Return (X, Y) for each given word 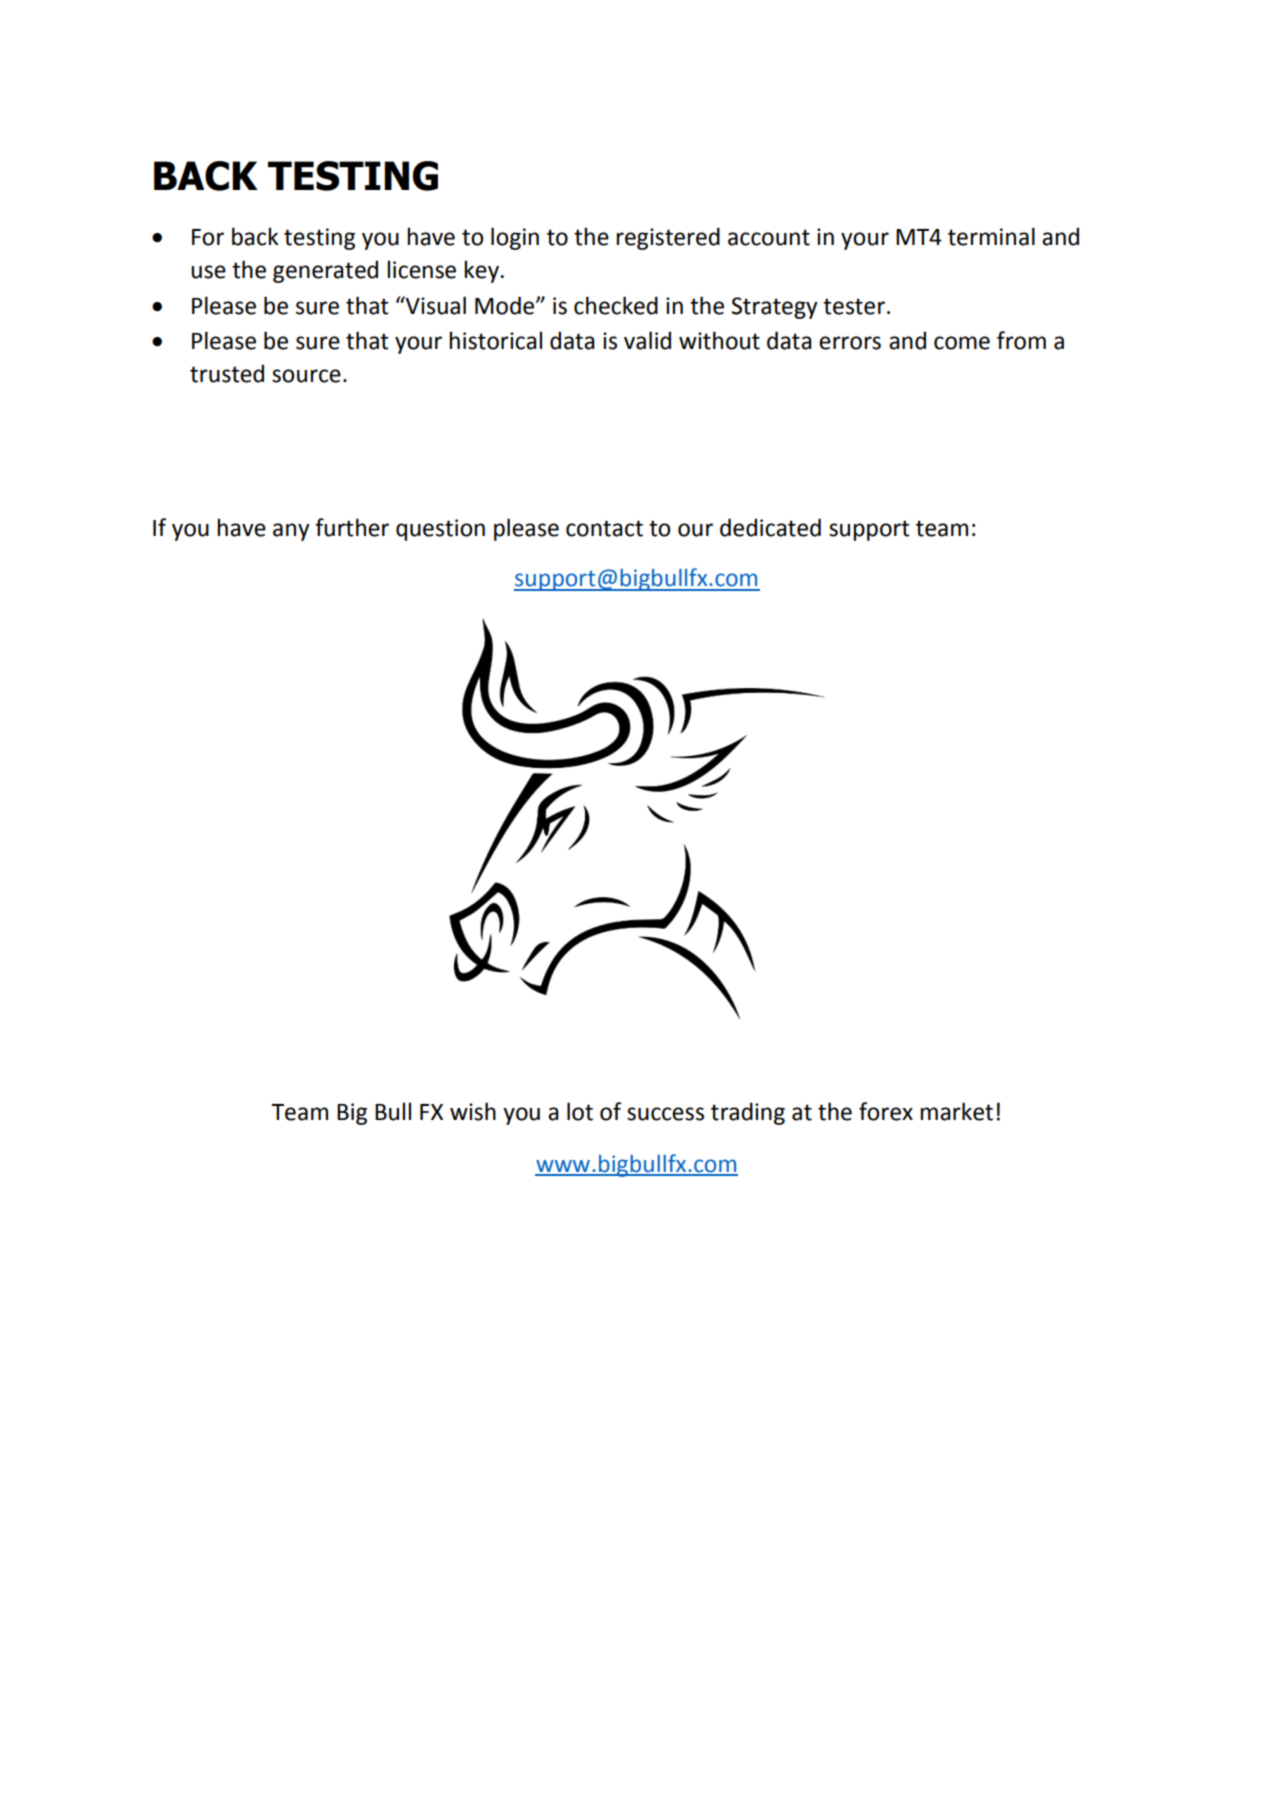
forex (886, 1111)
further (352, 527)
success (665, 1114)
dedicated (770, 527)
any (291, 532)
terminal (991, 236)
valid (647, 340)
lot (580, 1111)
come (962, 343)
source (306, 376)
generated (325, 271)
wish (473, 1111)
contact (604, 528)
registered (668, 238)
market (956, 1111)
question (440, 530)
